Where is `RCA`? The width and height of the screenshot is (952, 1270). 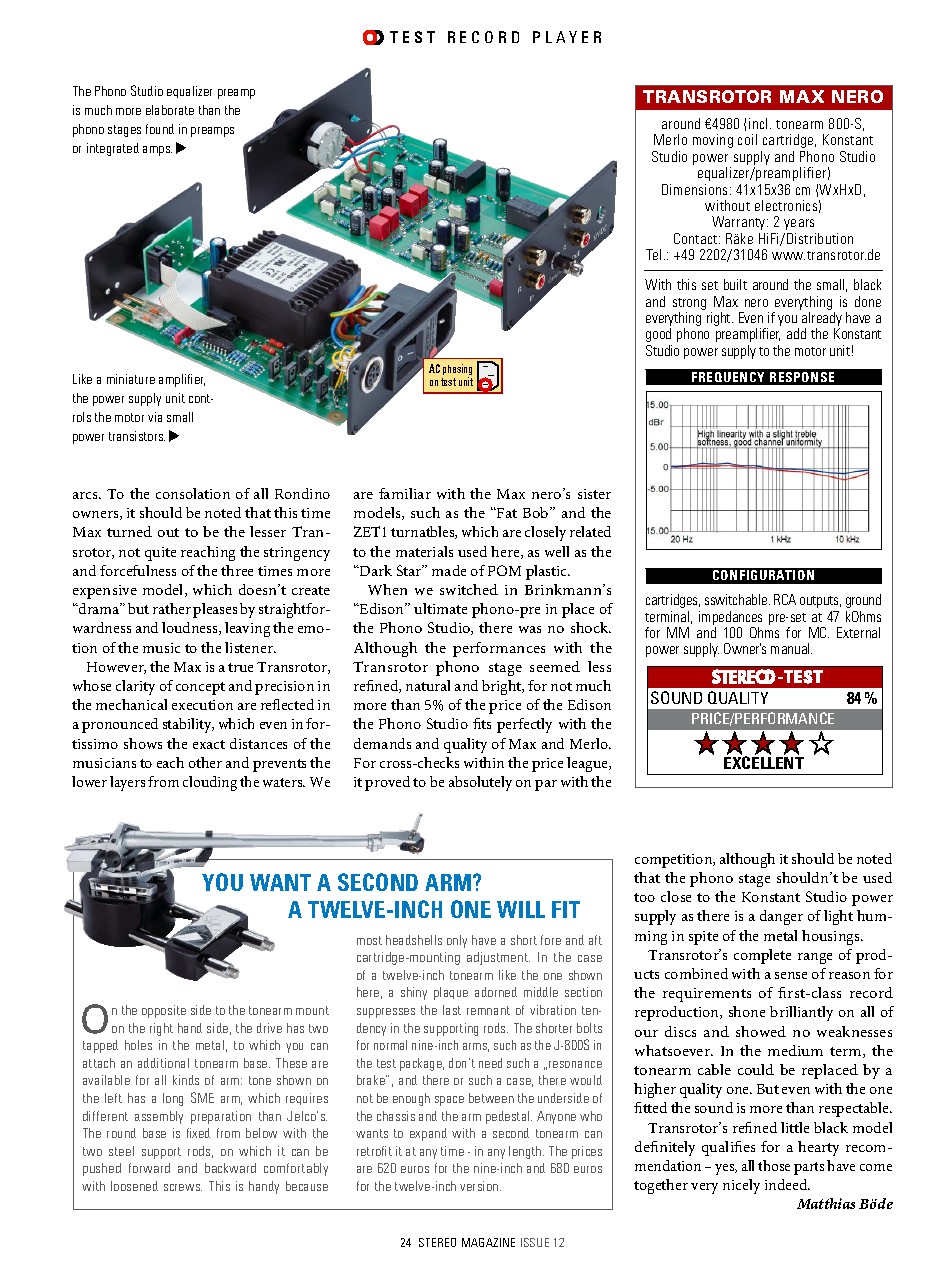 RCA is located at coordinates (785, 599).
